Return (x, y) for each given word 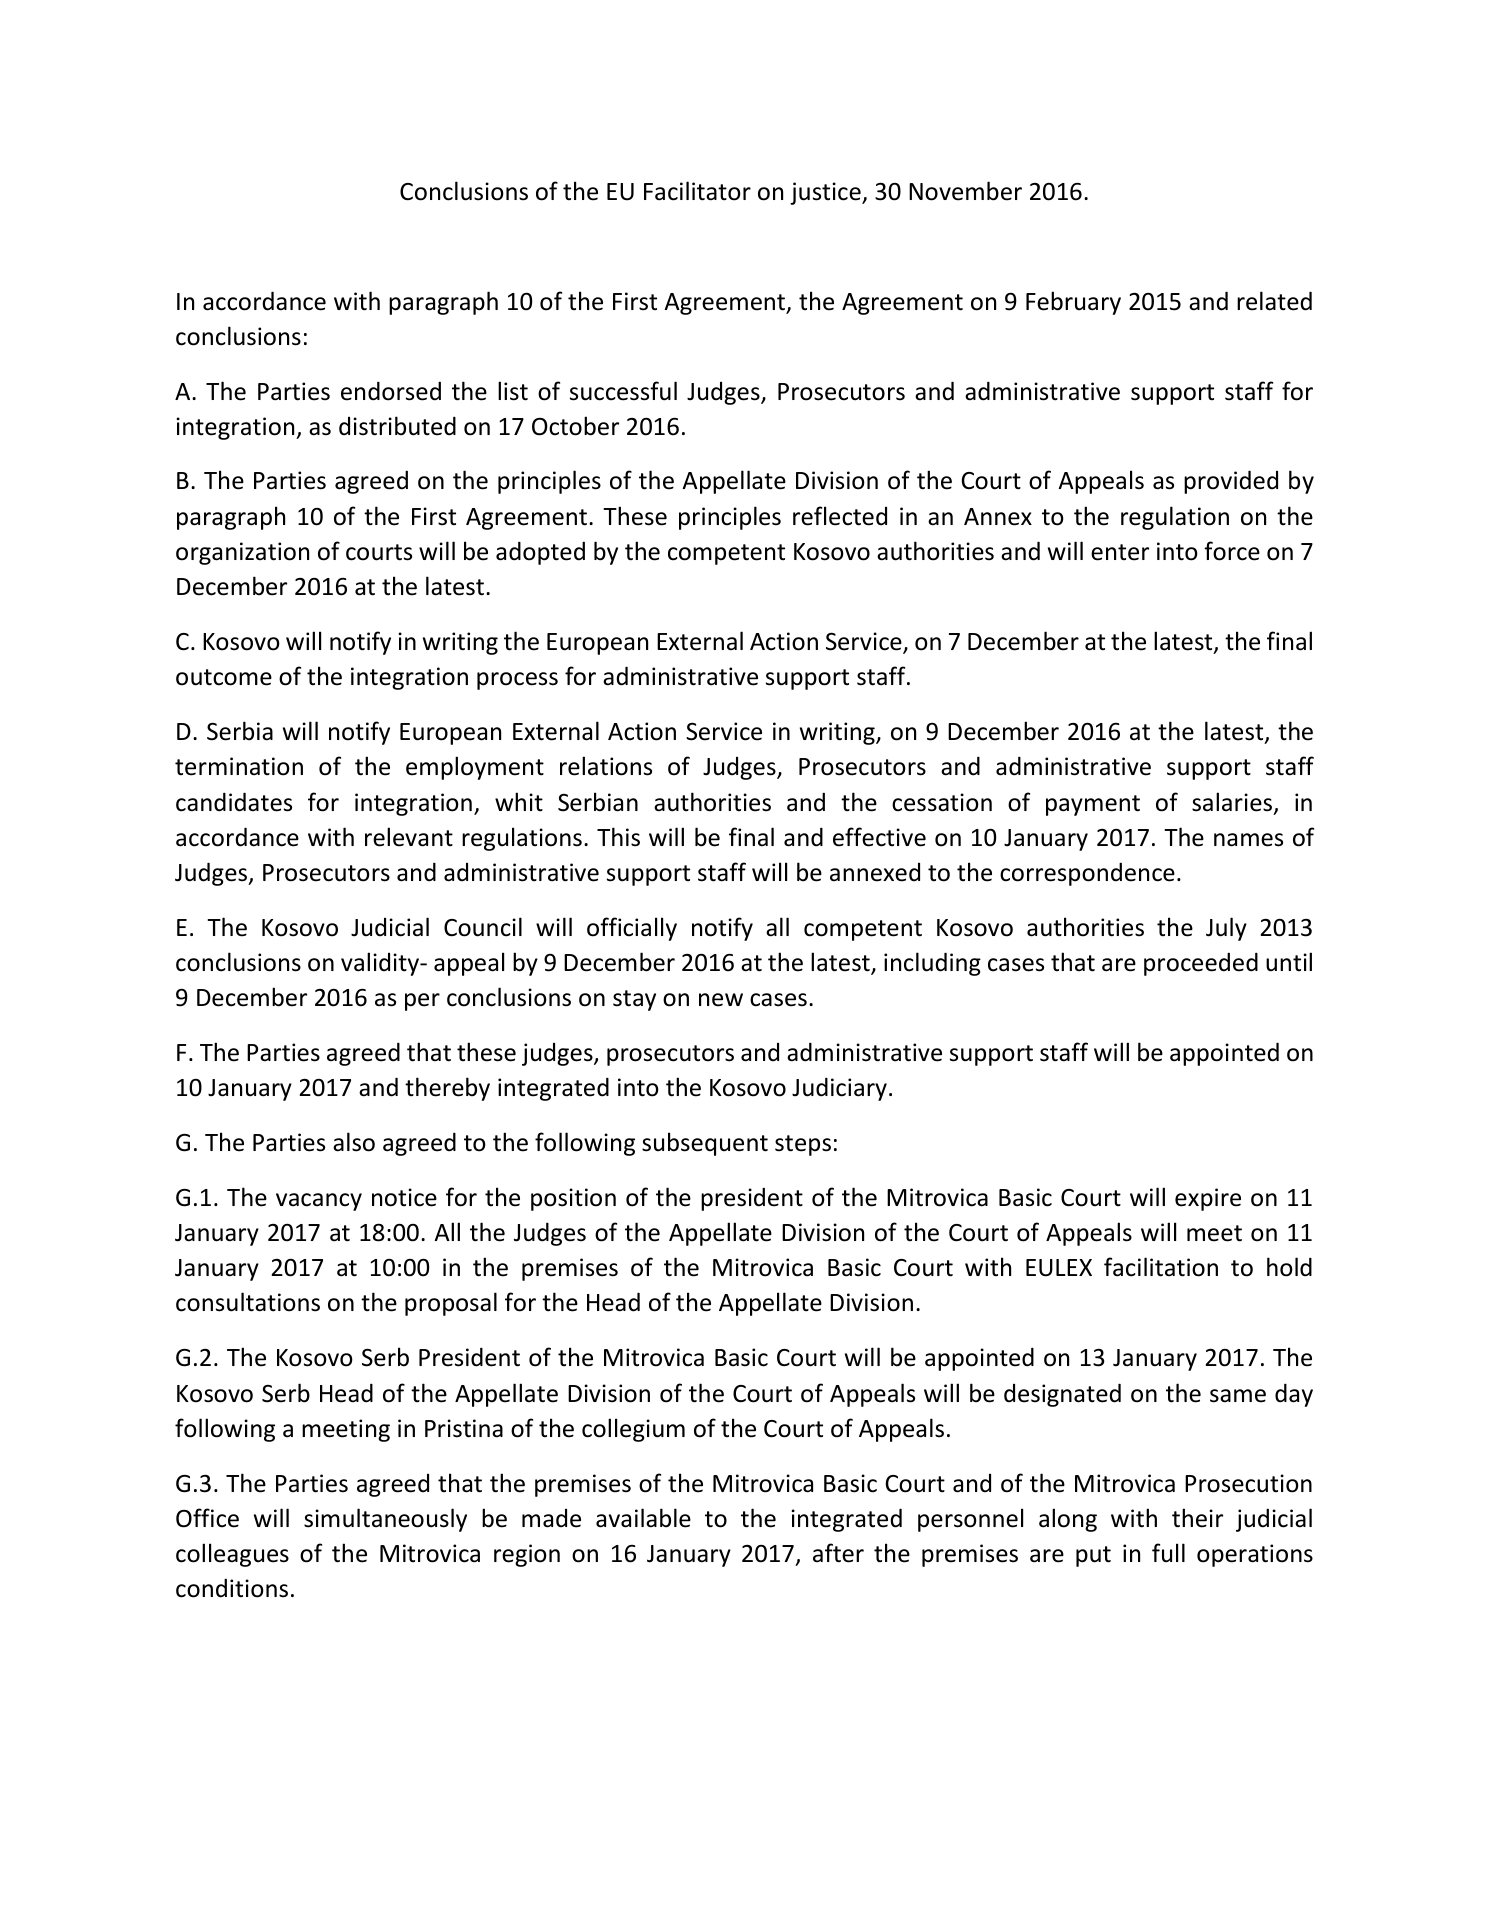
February (1073, 303)
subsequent (705, 1144)
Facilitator (697, 191)
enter (1120, 552)
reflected (840, 516)
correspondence (1087, 874)
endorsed (391, 391)
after (838, 1553)
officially (632, 929)
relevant (409, 837)
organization (242, 553)
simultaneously (385, 1520)
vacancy (319, 1202)
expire (1208, 1199)
